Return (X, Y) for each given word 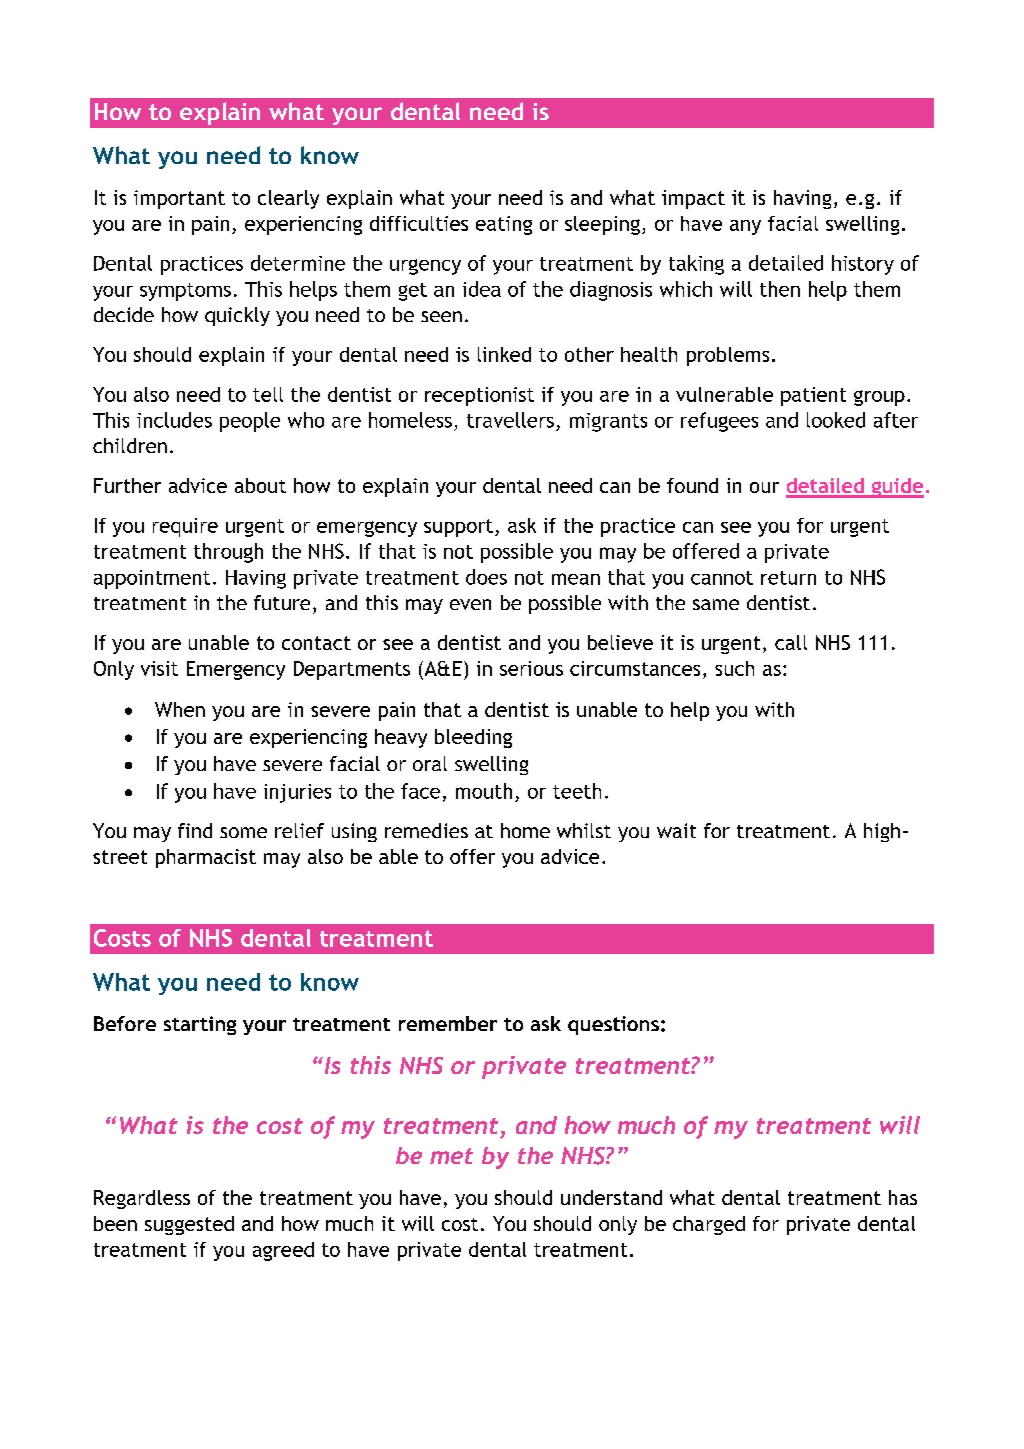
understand (611, 1197)
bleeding (473, 738)
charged (709, 1225)
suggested (189, 1225)
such (734, 668)
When (180, 709)
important (179, 199)
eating (504, 225)
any (745, 227)
